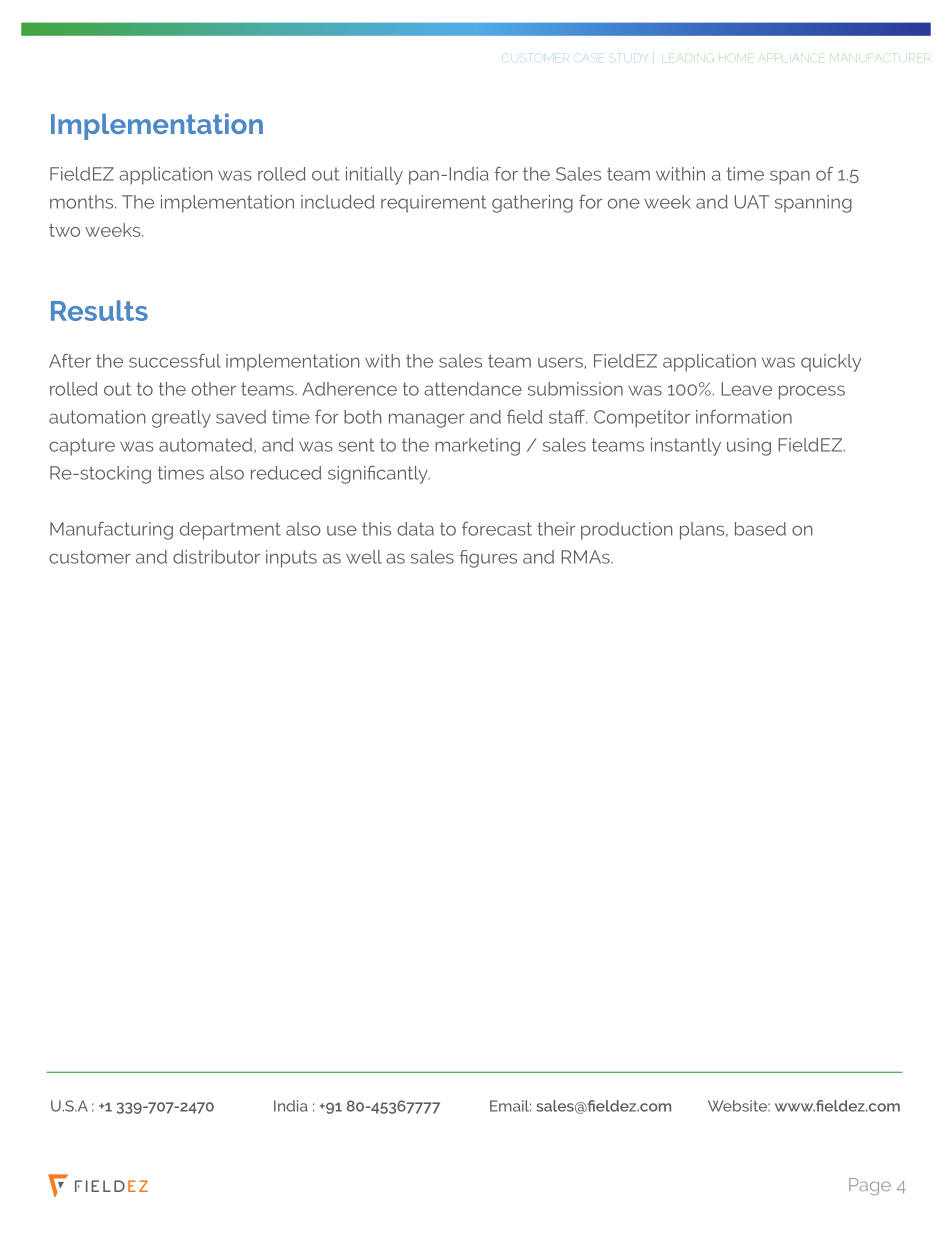 The image size is (952, 1233). Describe the element at coordinates (216, 557) in the screenshot. I see `distributor` at that location.
